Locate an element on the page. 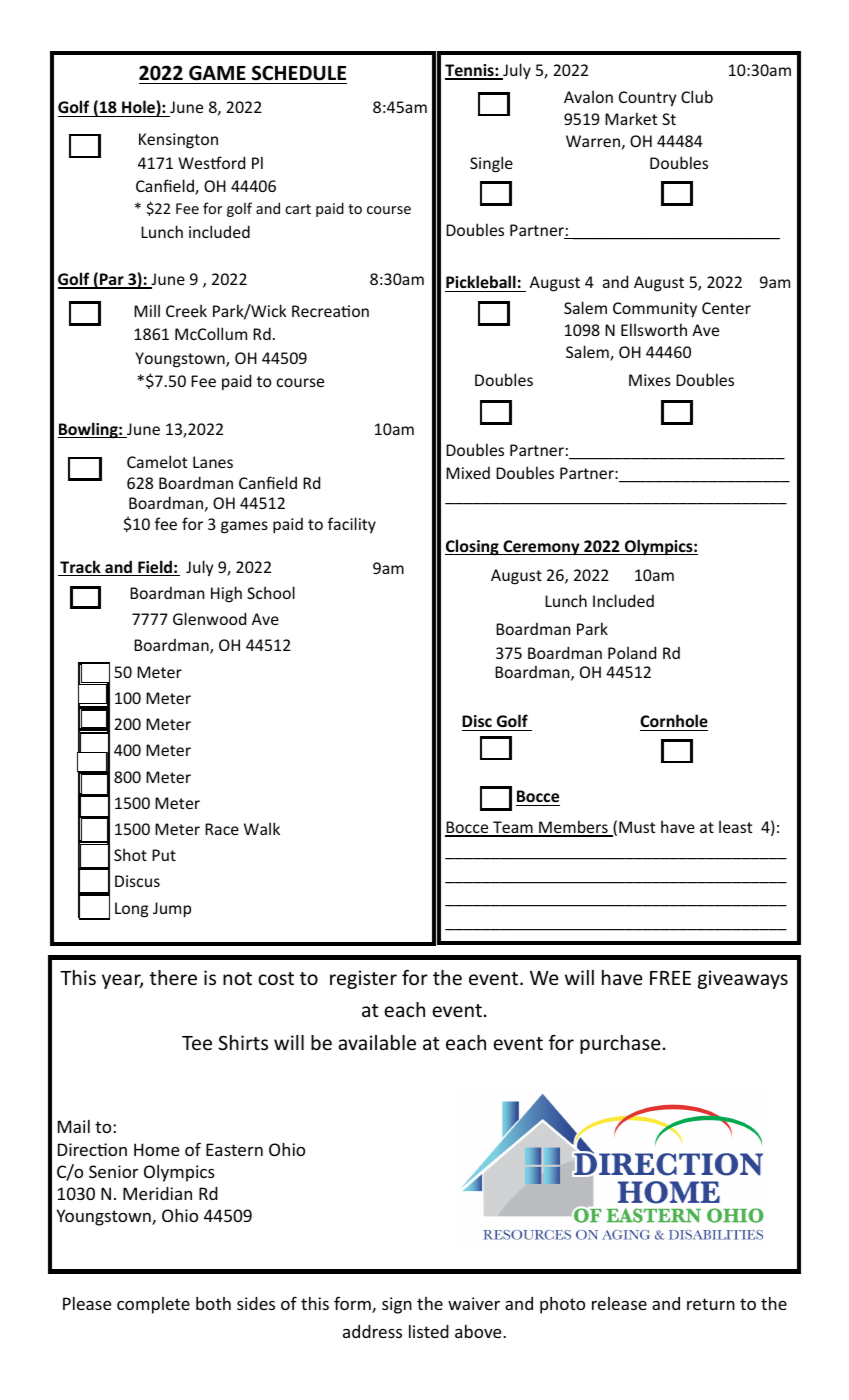 This image has width=849, height=1400. Pickleball is located at coordinates (481, 281).
